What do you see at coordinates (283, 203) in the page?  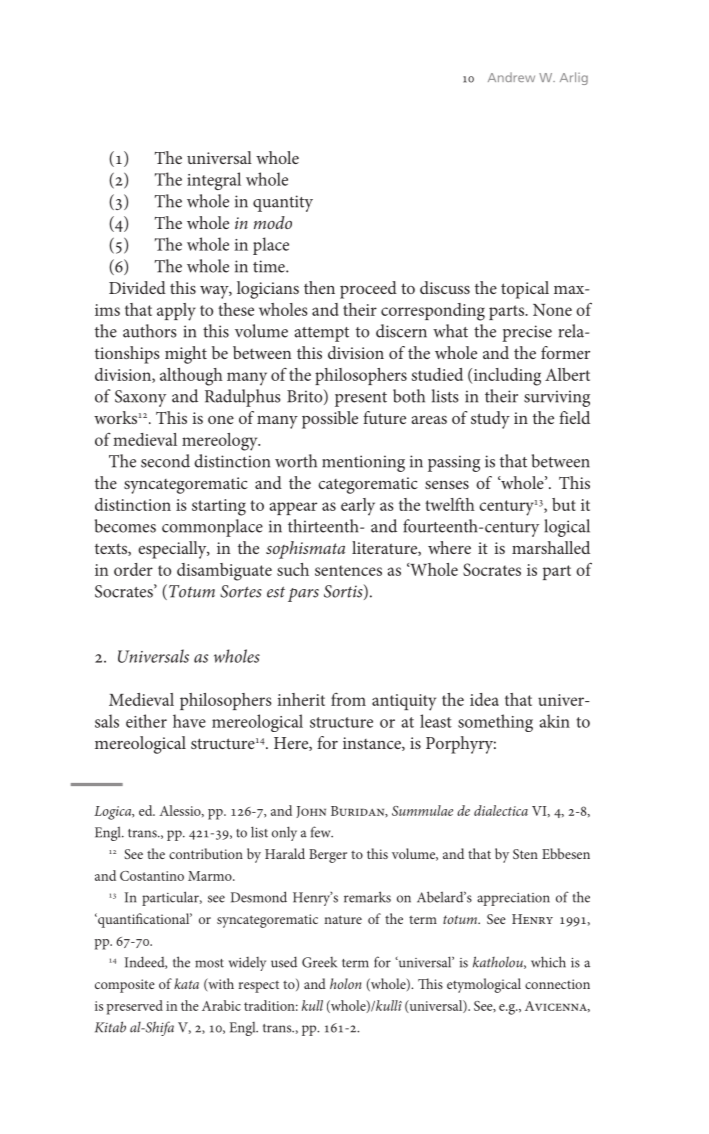 I see `quantity` at bounding box center [283, 203].
